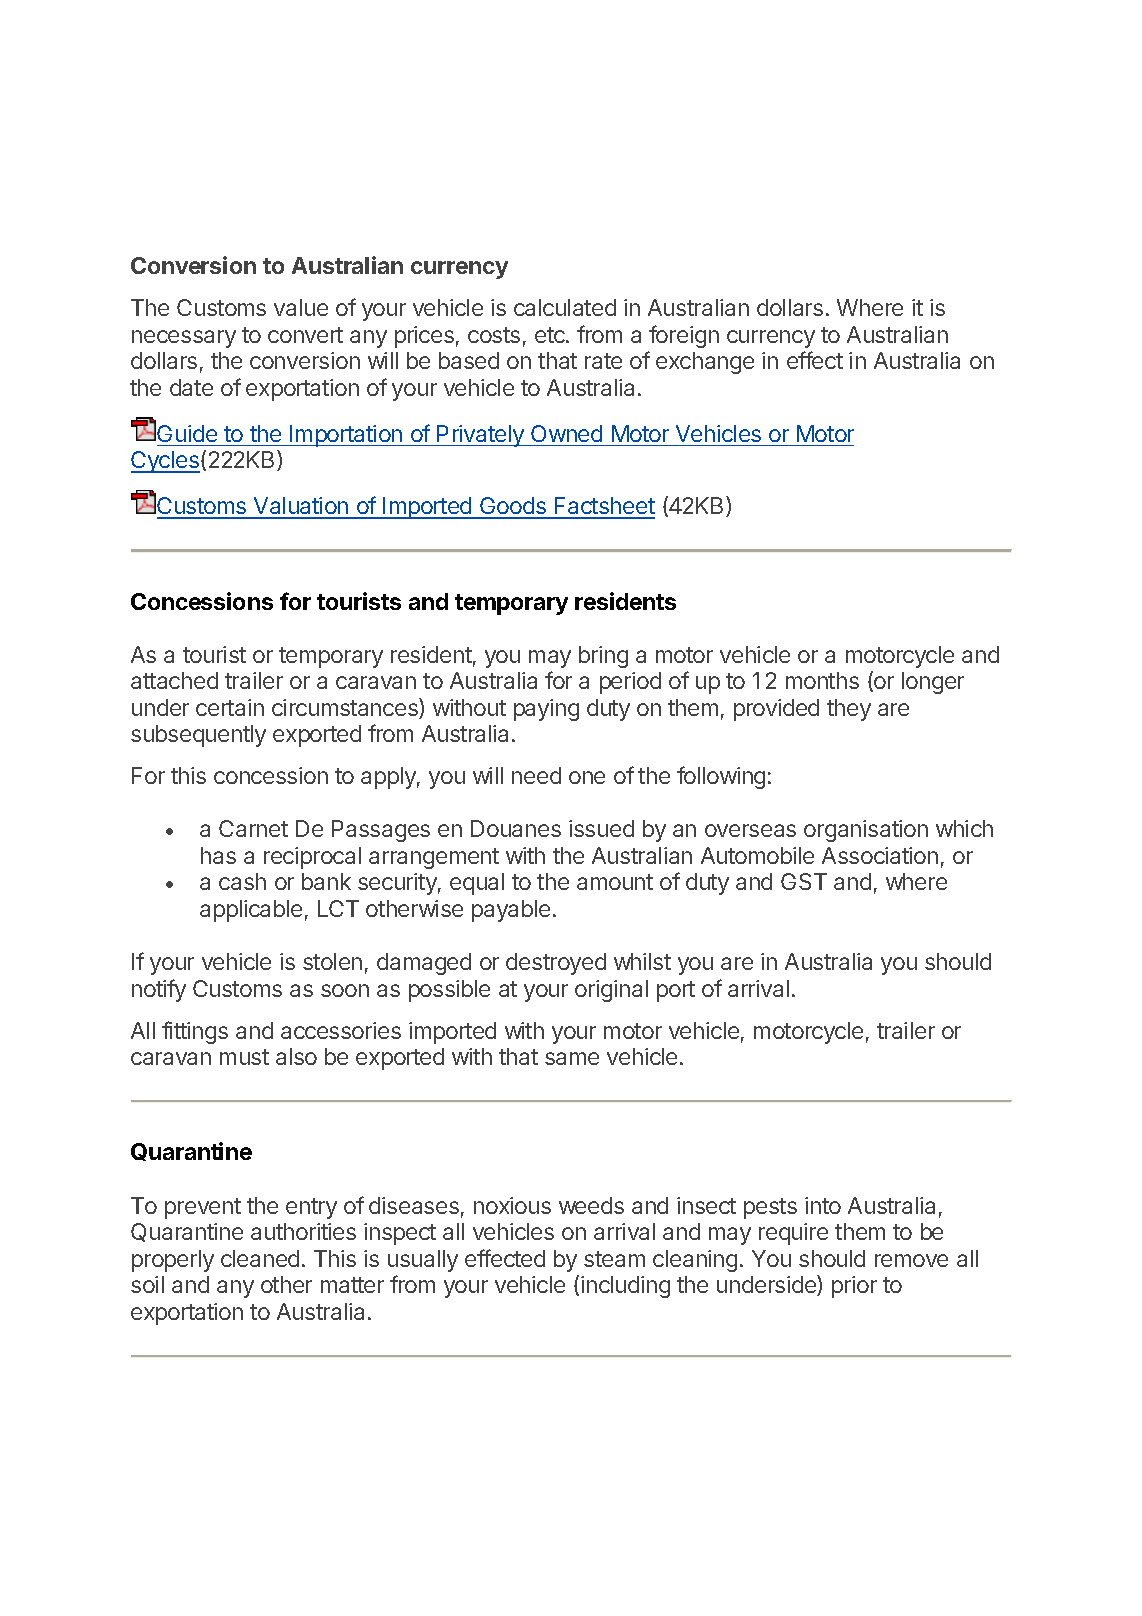 This page has width=1142, height=1616. I want to click on cleaned, so click(260, 1258).
